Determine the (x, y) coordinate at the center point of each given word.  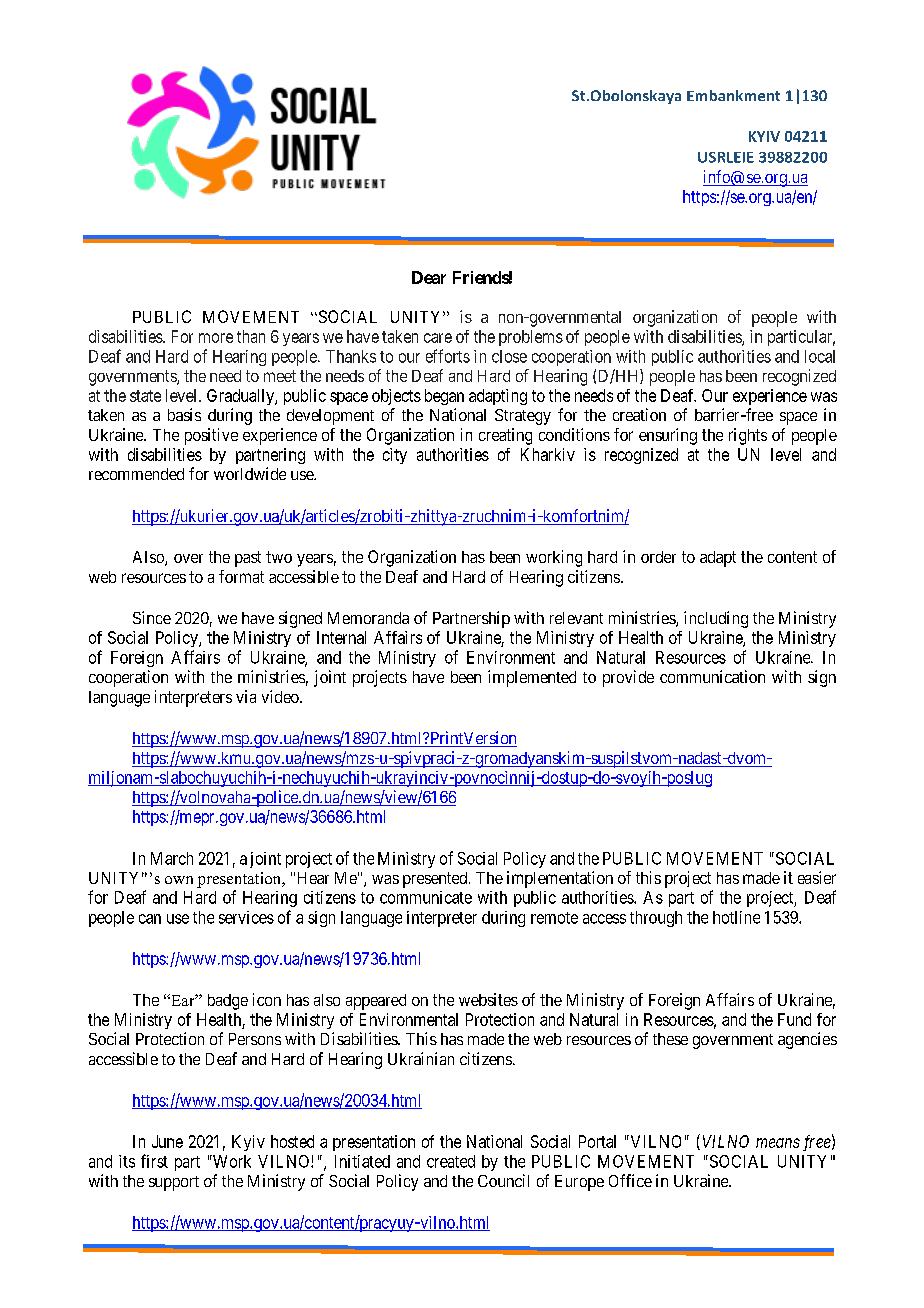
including (716, 619)
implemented (532, 678)
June (167, 1141)
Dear (429, 277)
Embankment (733, 95)
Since (152, 617)
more (216, 338)
